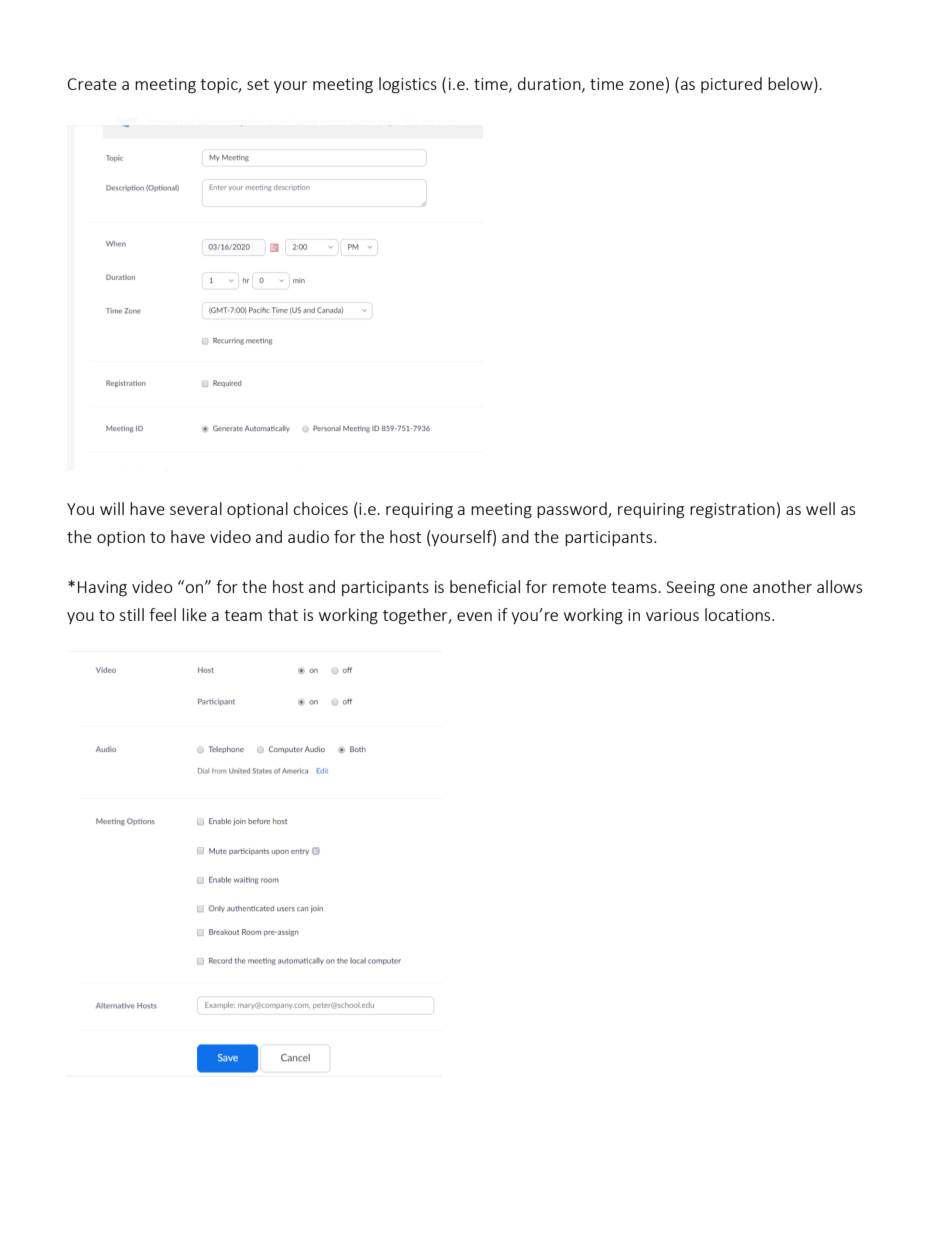  Describe the element at coordinates (408, 85) in the page. I see `logistics` at that location.
